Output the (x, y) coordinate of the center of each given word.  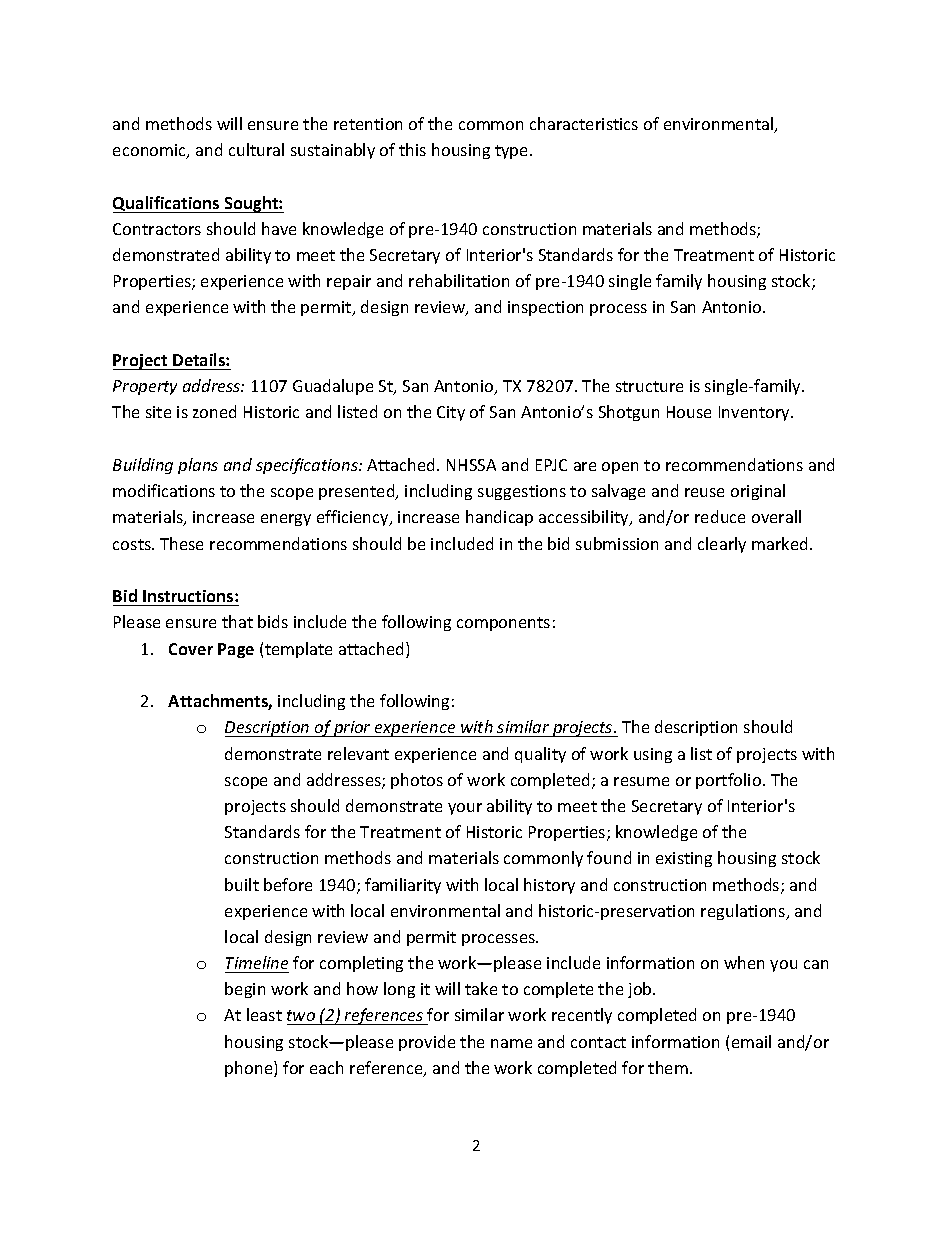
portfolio (730, 781)
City (451, 413)
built (242, 884)
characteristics (584, 123)
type (513, 152)
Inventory (755, 413)
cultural (256, 149)
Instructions (189, 596)
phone (250, 1069)
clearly (722, 545)
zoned (214, 411)
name (511, 1043)
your (465, 809)
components (503, 624)
